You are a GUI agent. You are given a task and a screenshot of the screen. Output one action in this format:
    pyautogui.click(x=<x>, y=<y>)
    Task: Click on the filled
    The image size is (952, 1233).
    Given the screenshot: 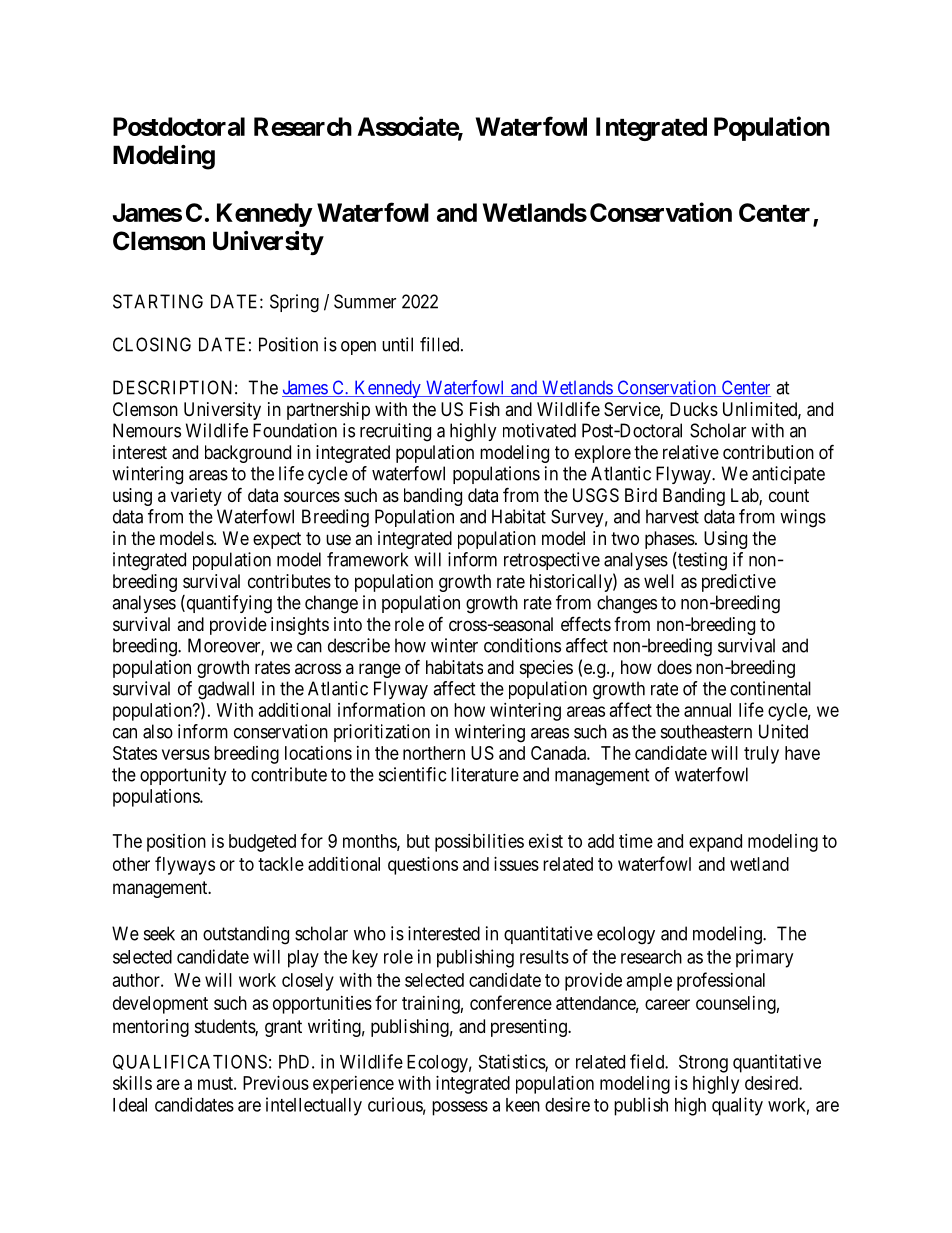 What is the action you would take?
    pyautogui.click(x=441, y=344)
